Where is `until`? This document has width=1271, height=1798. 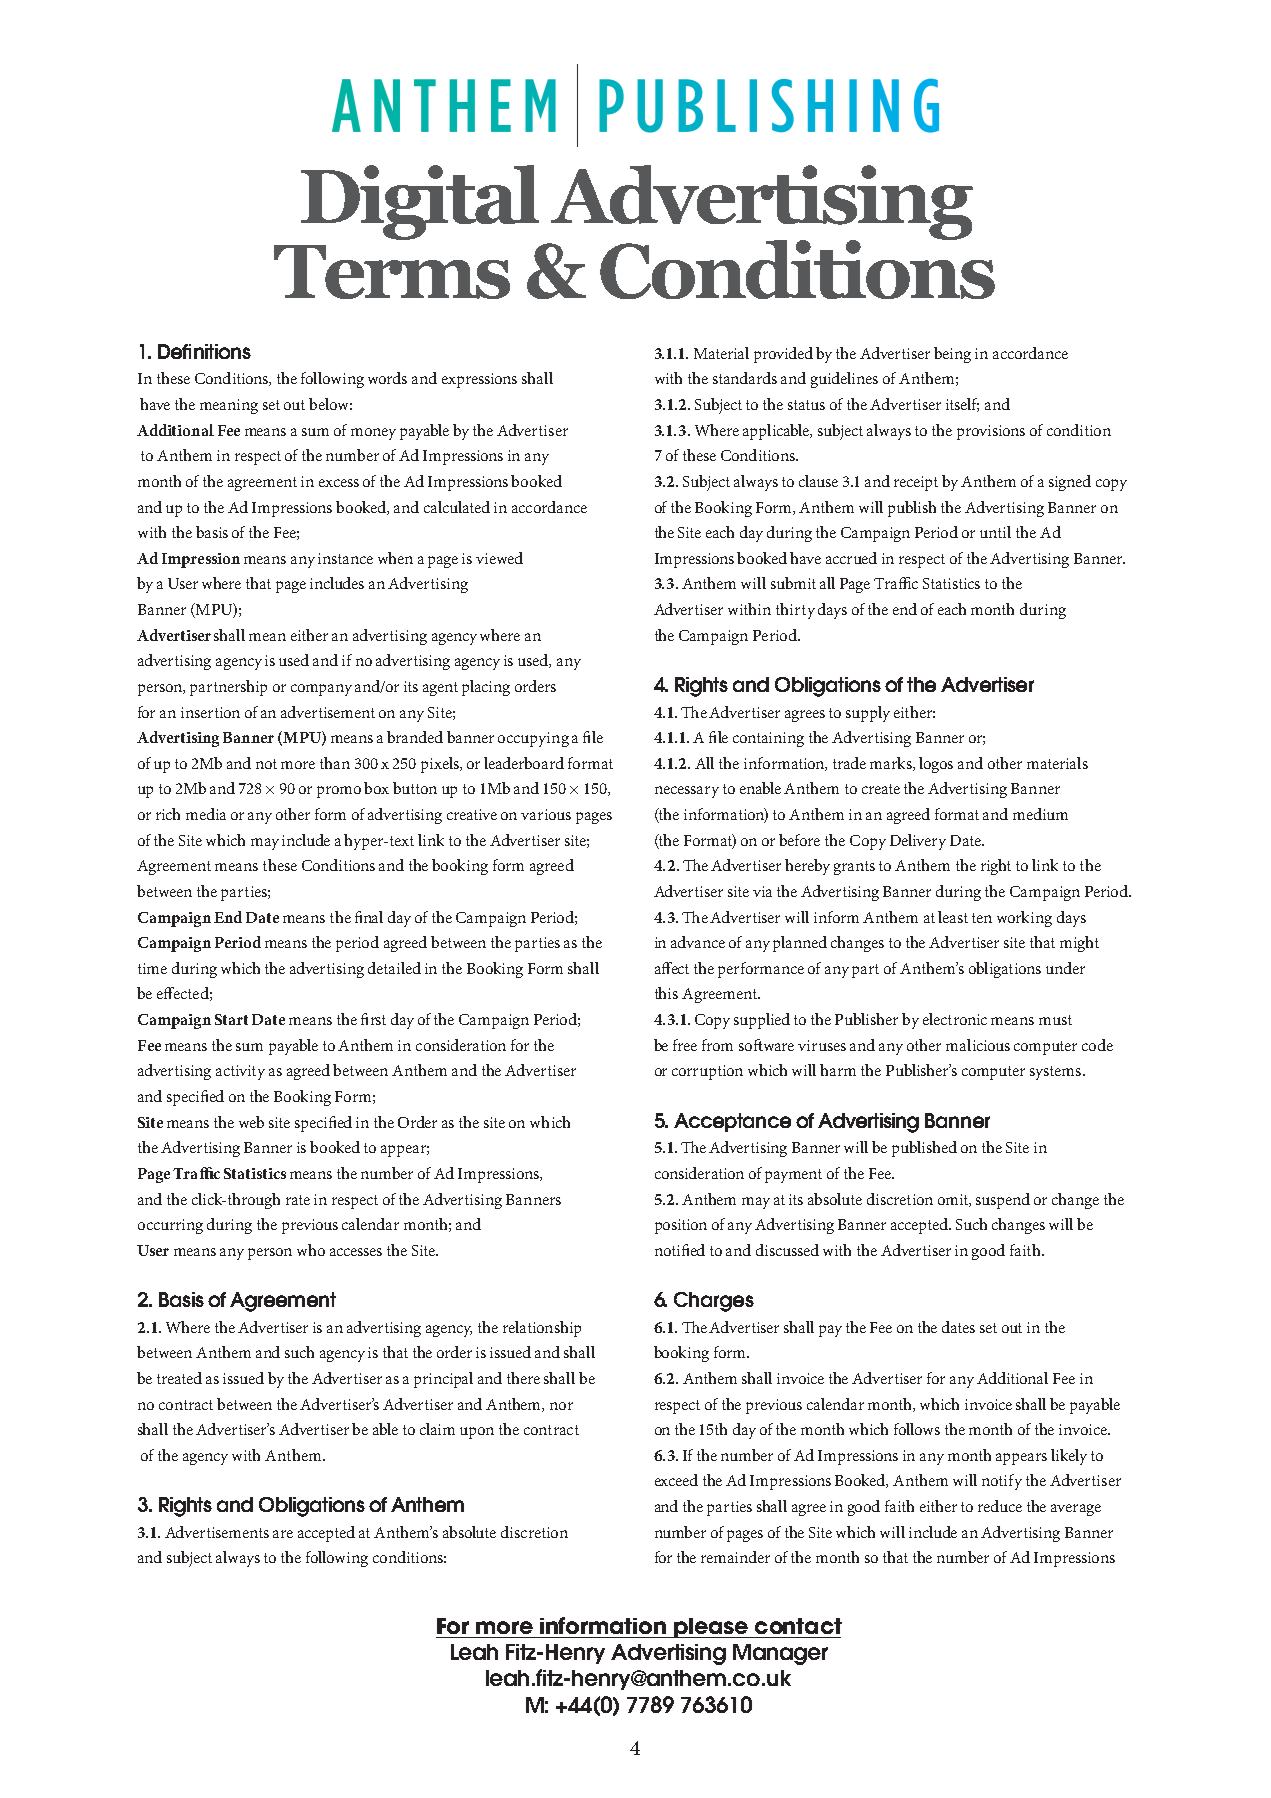 until is located at coordinates (995, 532).
